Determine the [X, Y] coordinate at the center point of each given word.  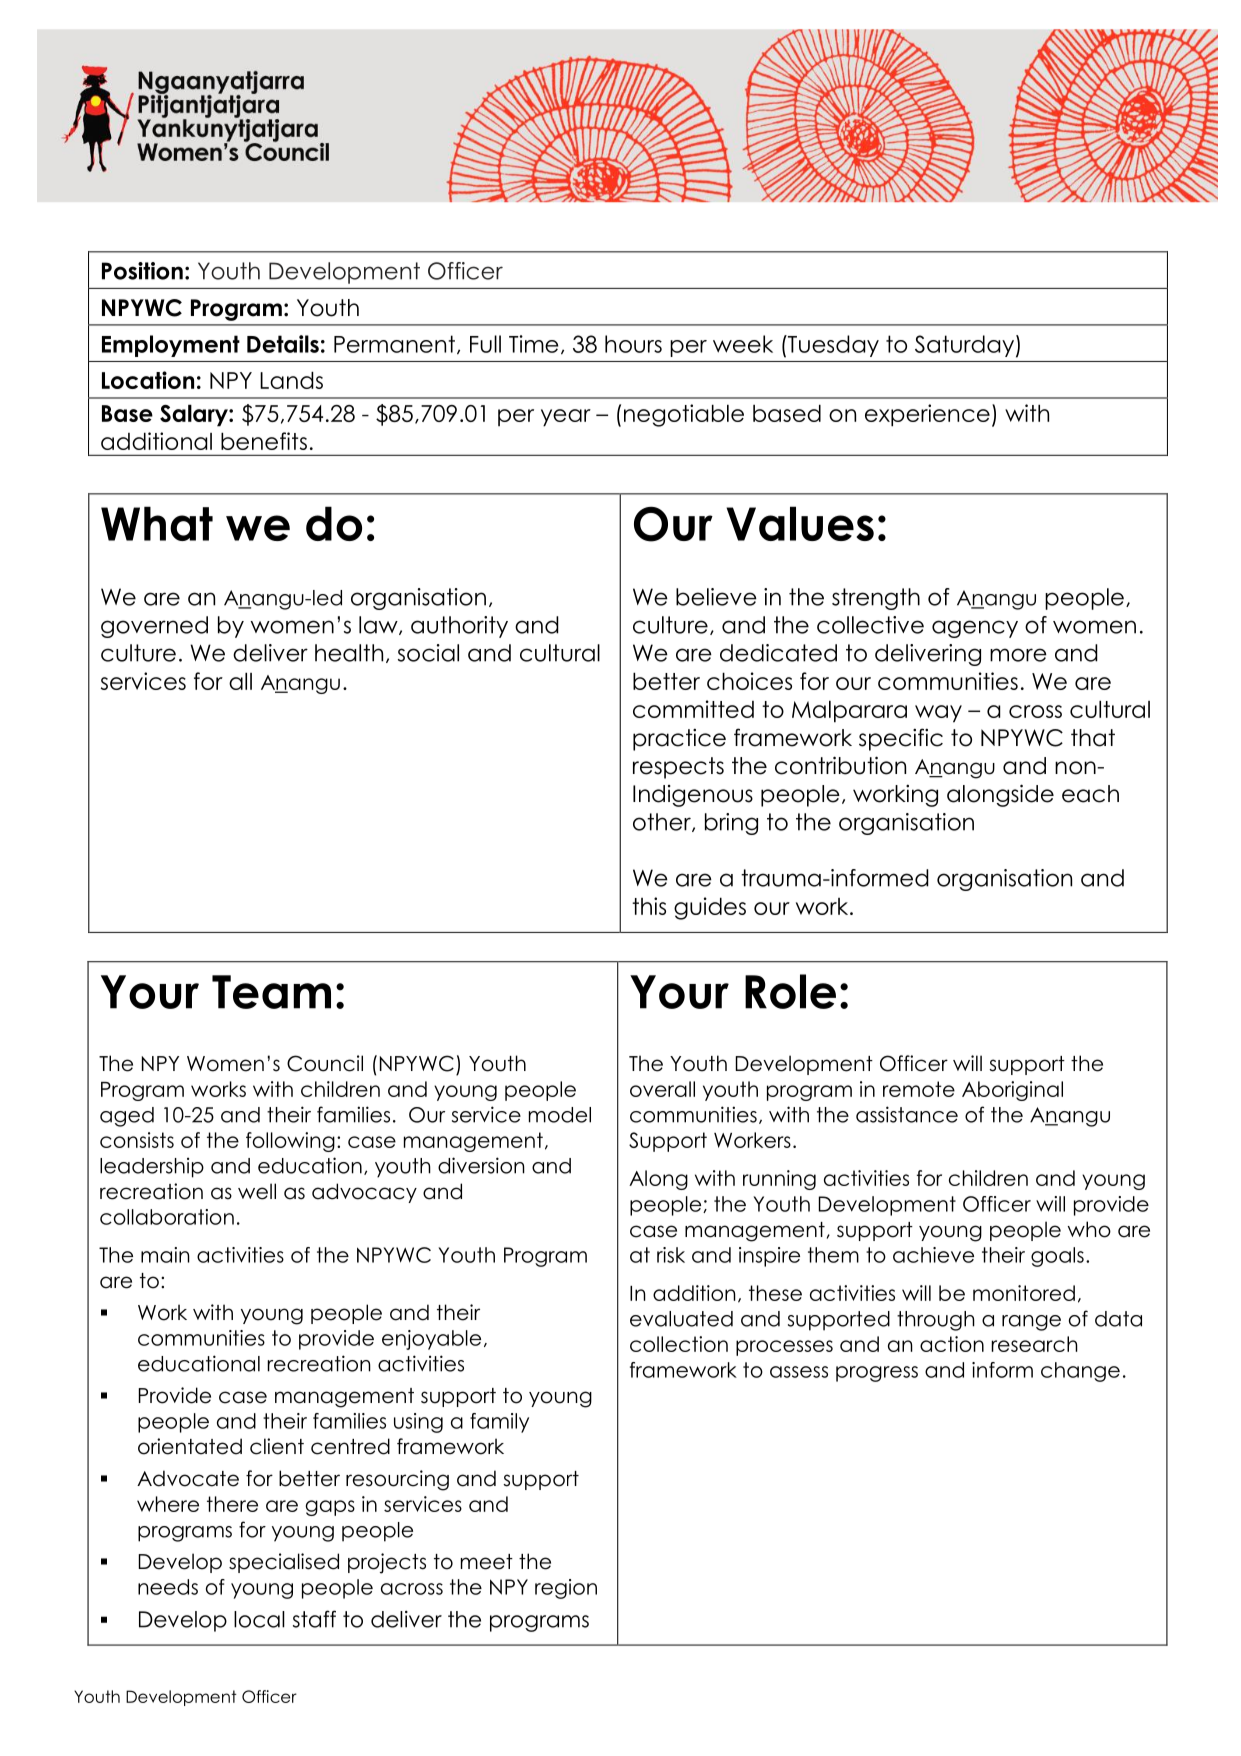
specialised [284, 1563]
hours [633, 344]
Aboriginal [1012, 1091]
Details [283, 344]
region [566, 1589]
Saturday [964, 346]
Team [271, 992]
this [649, 906]
